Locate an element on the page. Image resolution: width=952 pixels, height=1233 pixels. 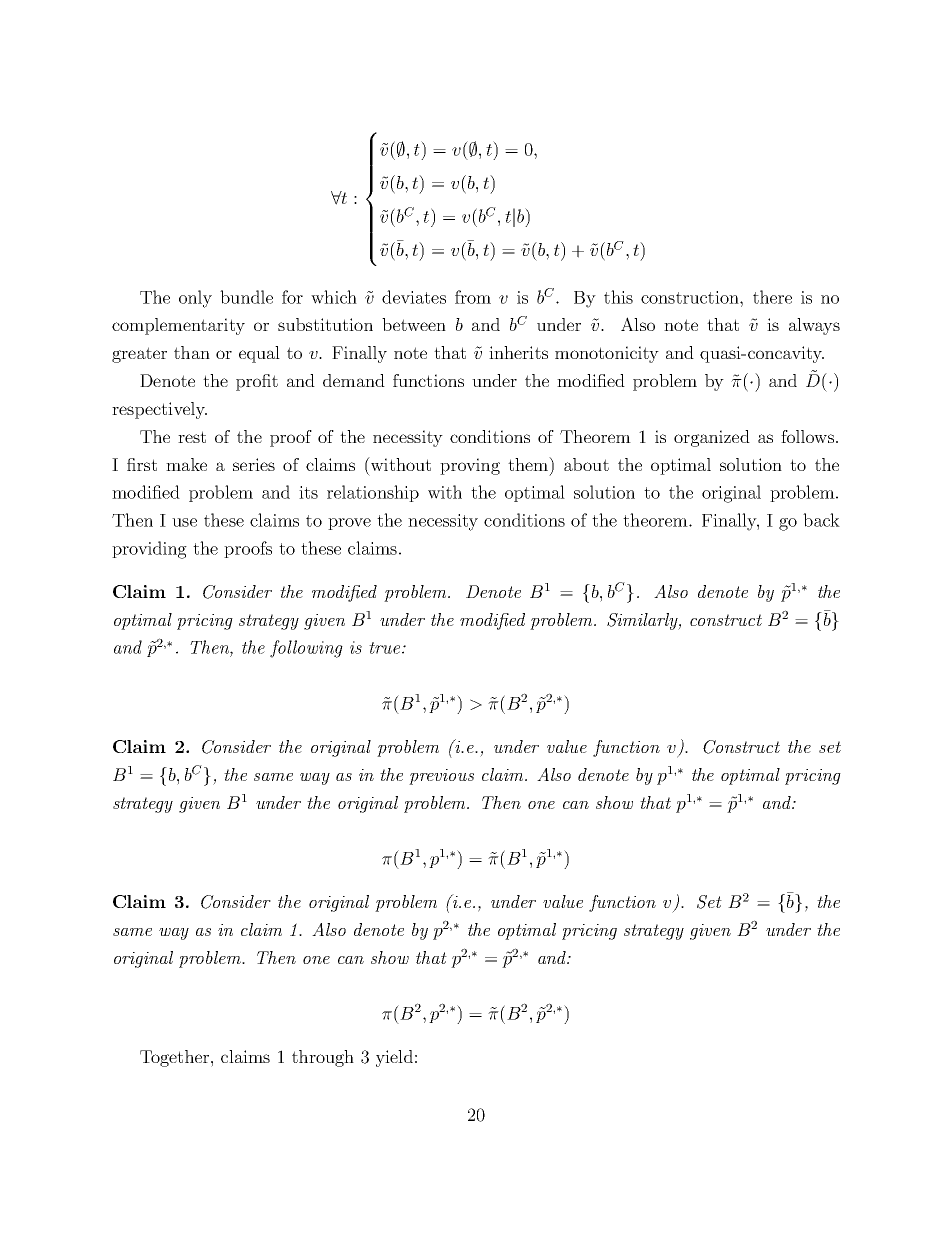
there is located at coordinates (772, 297).
